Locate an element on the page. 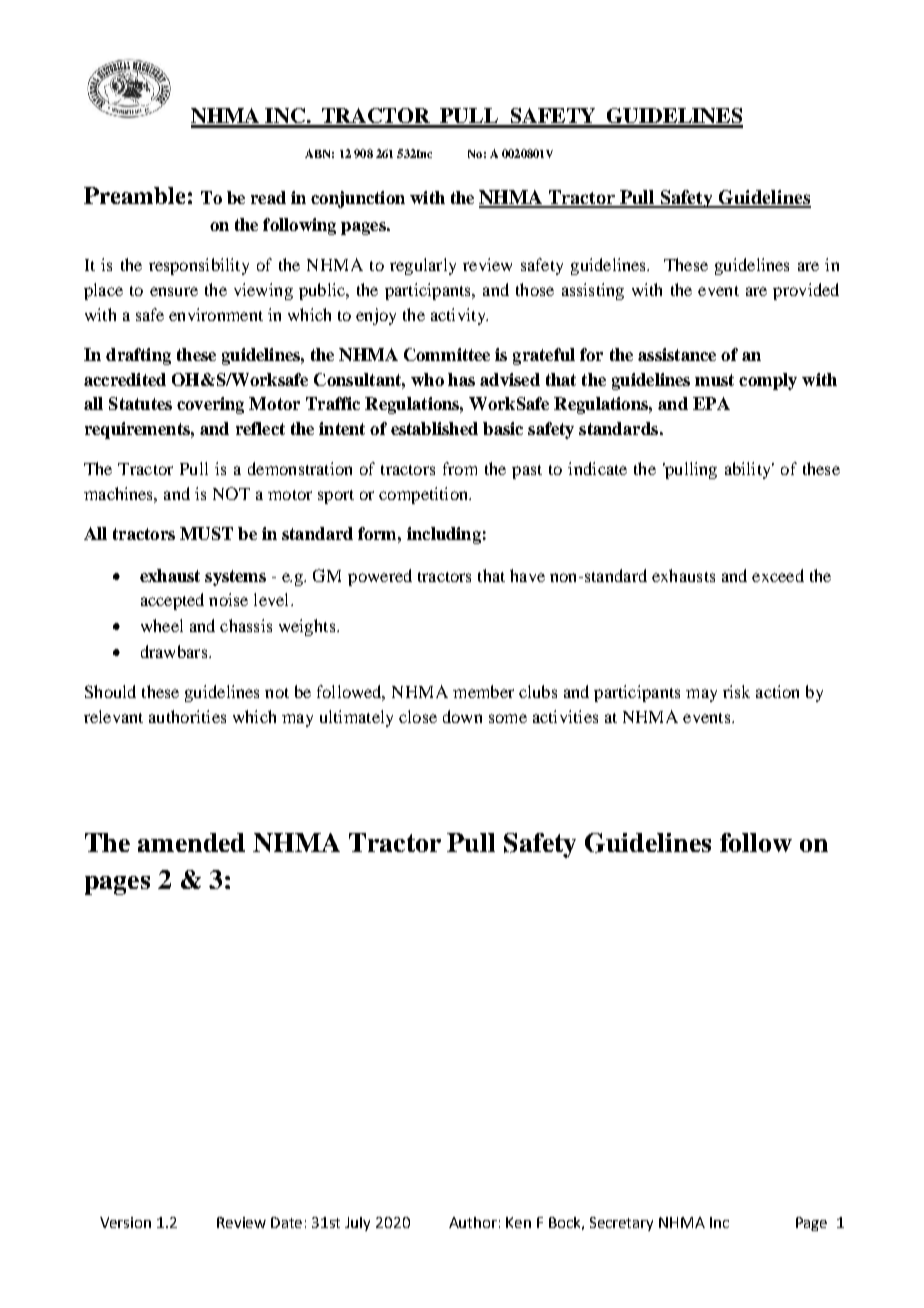 This image has height=1308, width=924. EPA is located at coordinates (711, 403).
